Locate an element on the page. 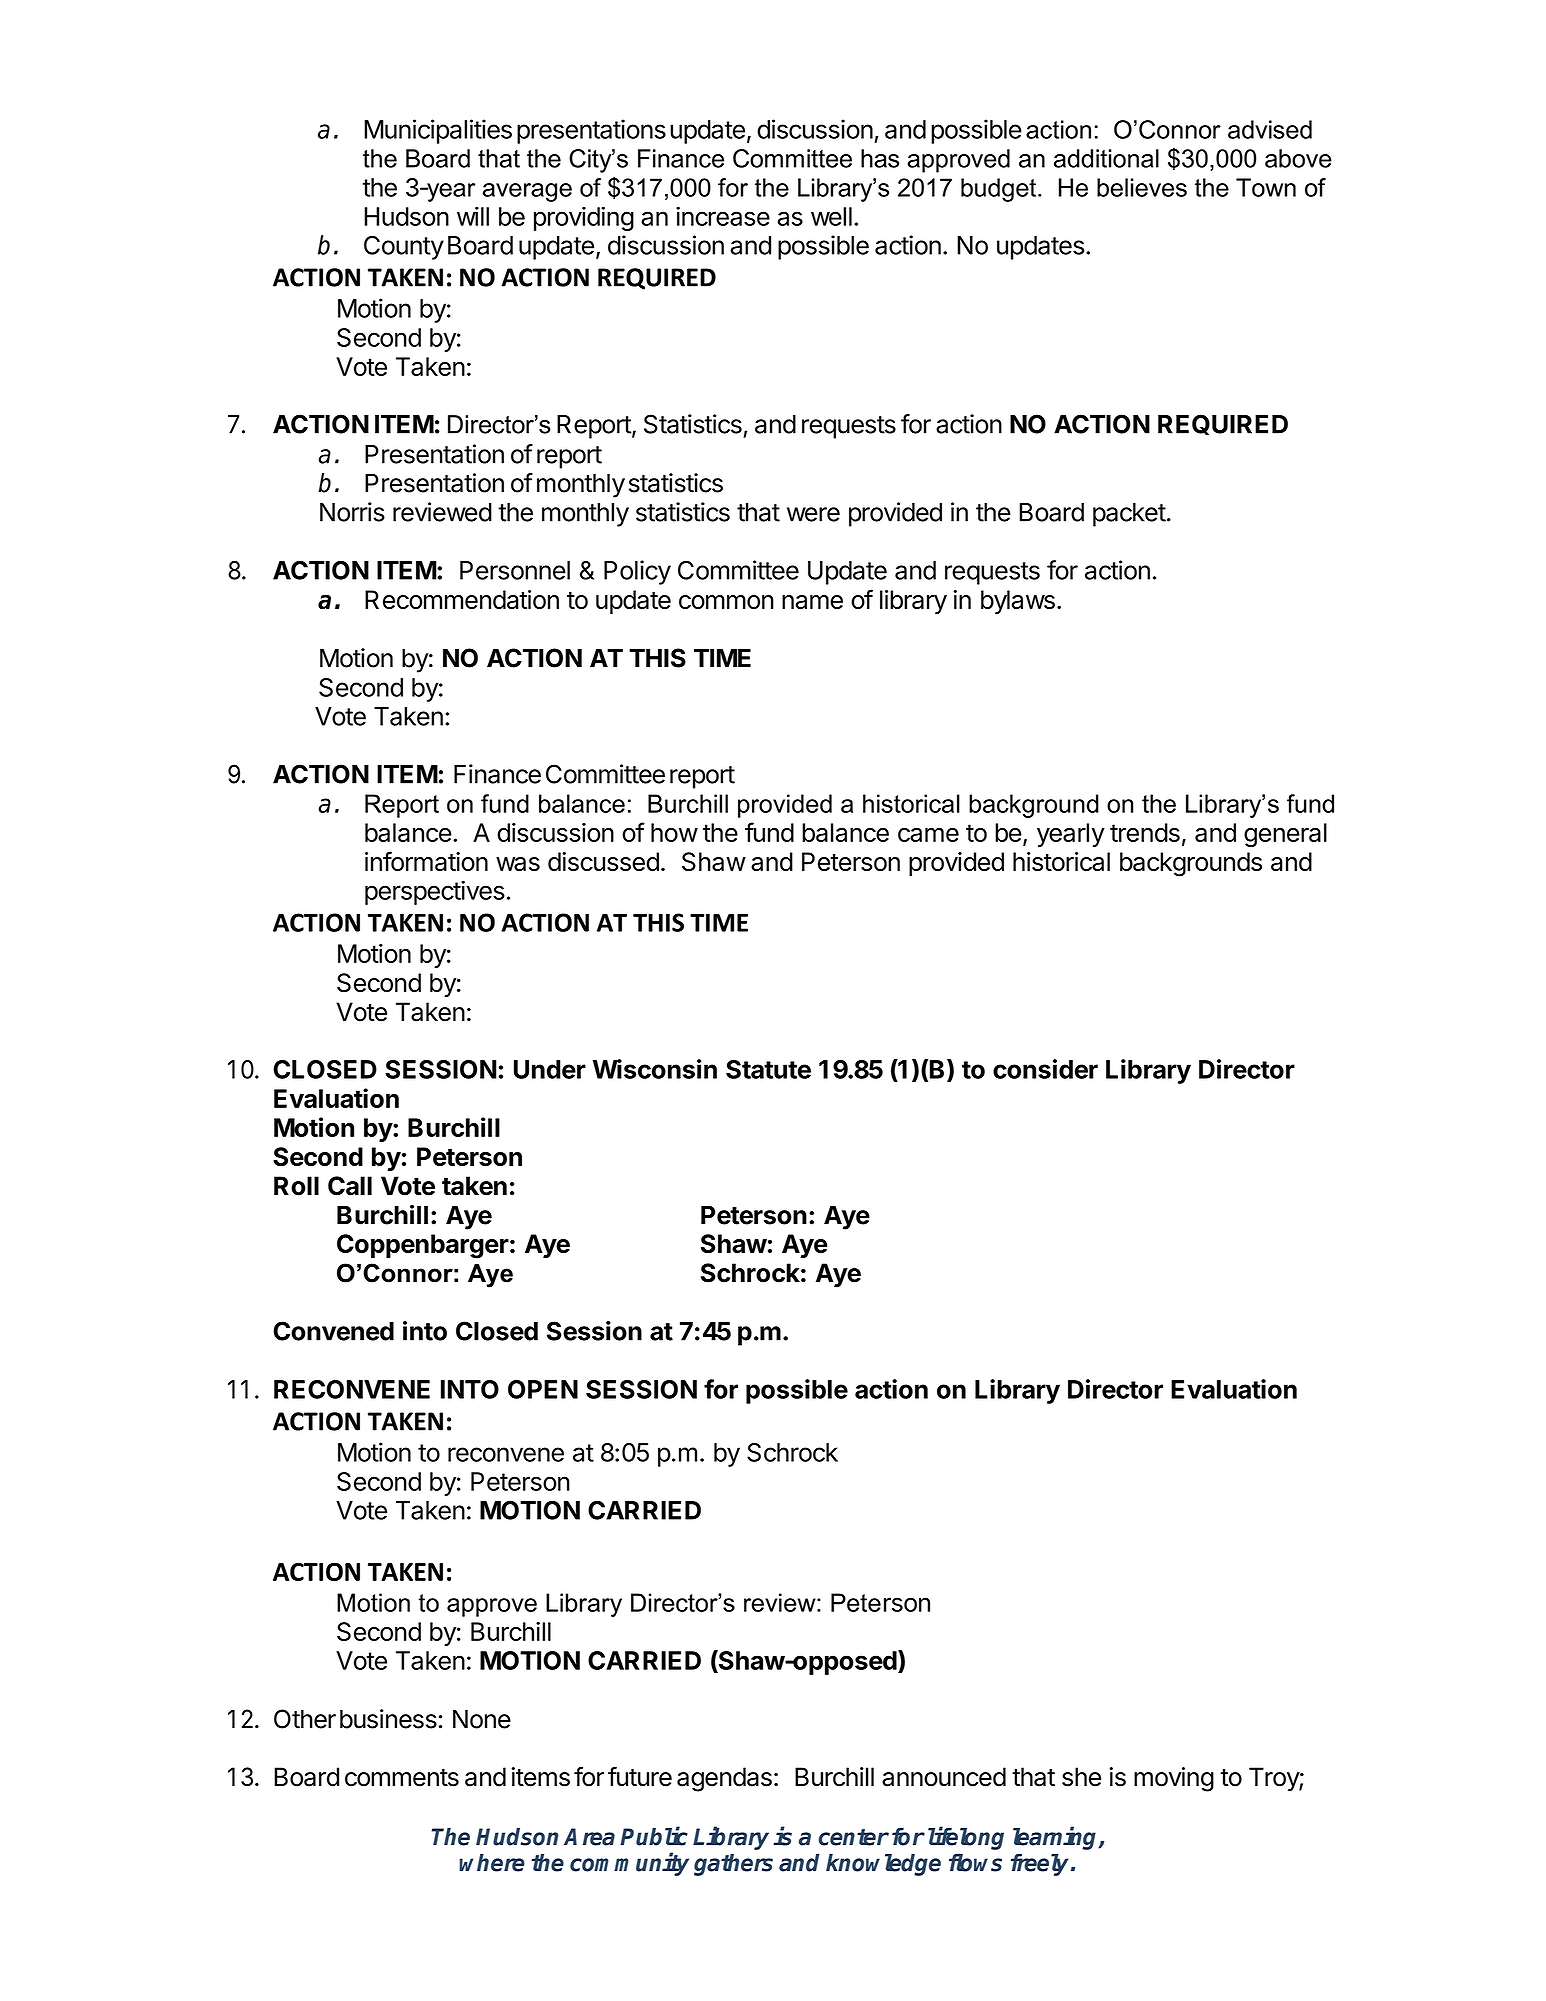 The width and height of the page is (1546, 2001). center is located at coordinates (854, 1837).
